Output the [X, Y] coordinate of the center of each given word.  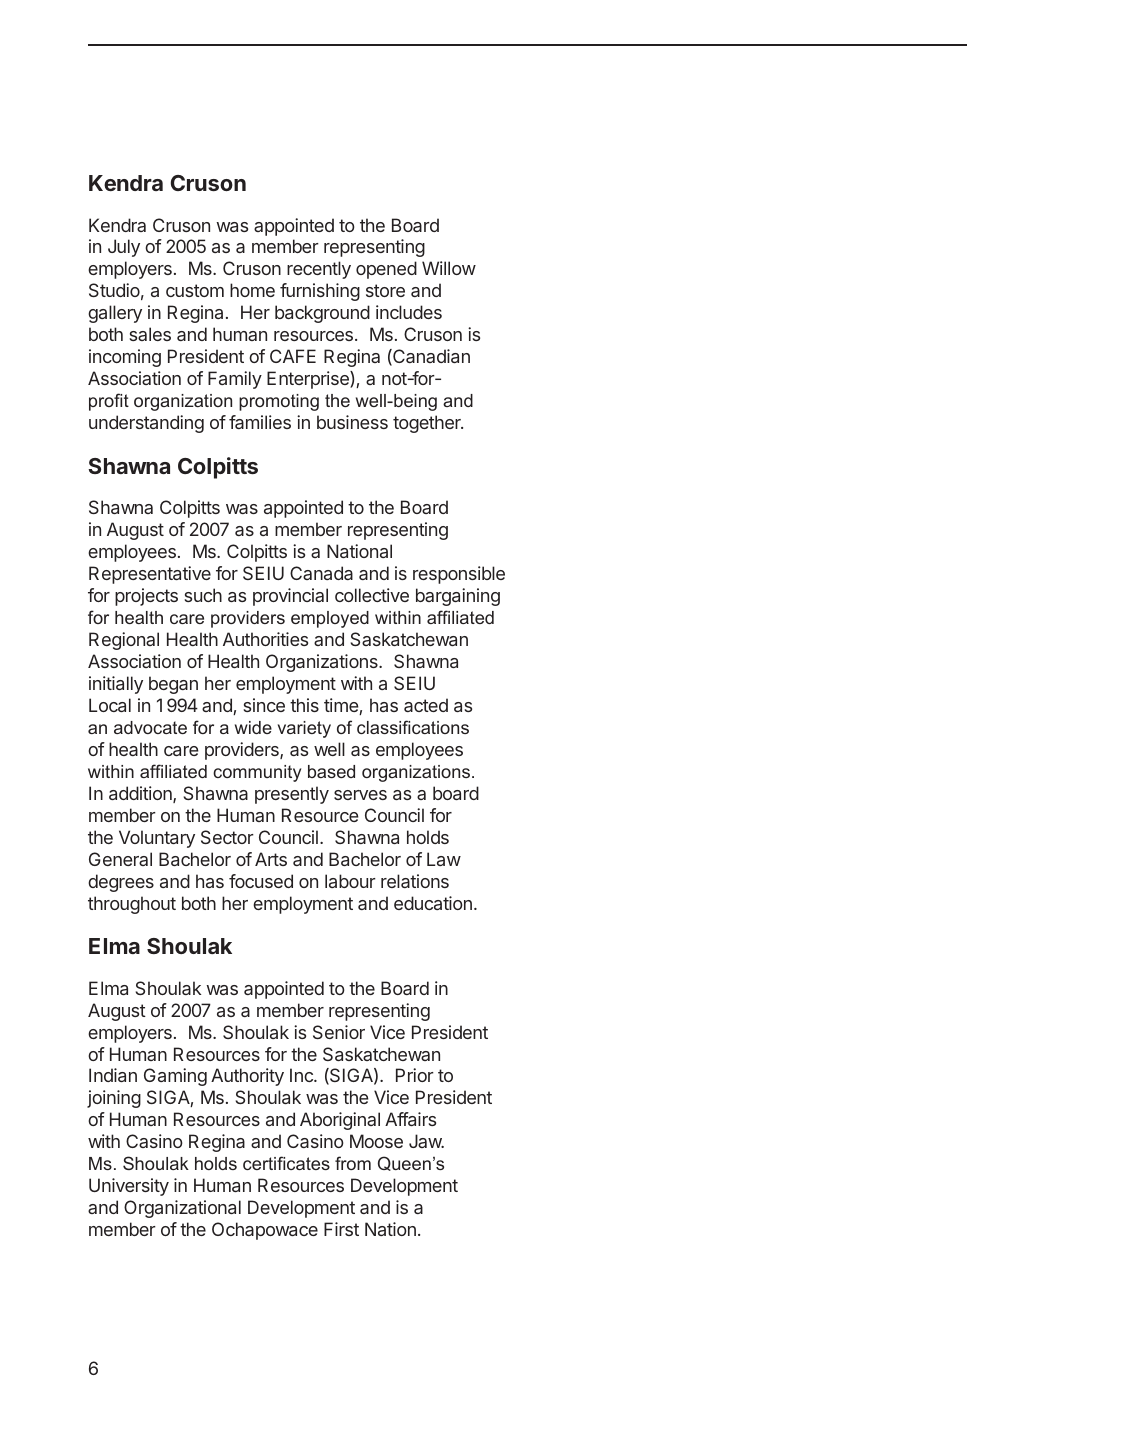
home [252, 290]
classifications [413, 727]
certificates [286, 1163]
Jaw [426, 1141]
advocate [150, 727]
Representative [150, 575]
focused [261, 881]
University [129, 1187]
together [428, 424]
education [433, 903]
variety [304, 729]
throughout [132, 905]
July [124, 248]
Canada [321, 573]
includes [409, 312]
